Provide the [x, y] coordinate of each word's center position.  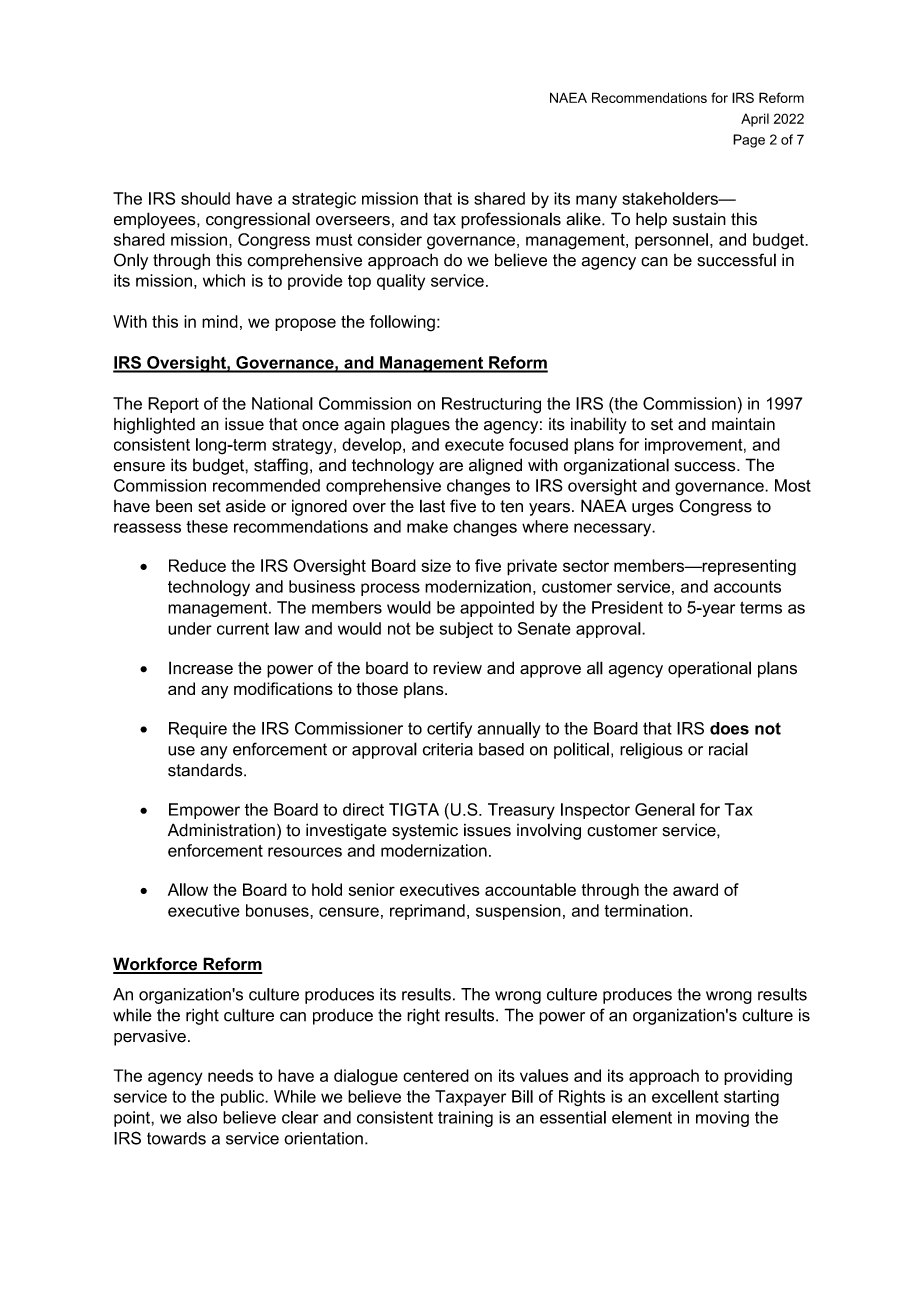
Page [749, 141]
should [205, 198]
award [695, 889]
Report [173, 405]
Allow [188, 889]
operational [709, 669]
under [190, 628]
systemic [425, 831]
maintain [743, 424]
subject [466, 630]
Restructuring [491, 405]
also [202, 1117]
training [465, 1119]
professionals [511, 220]
